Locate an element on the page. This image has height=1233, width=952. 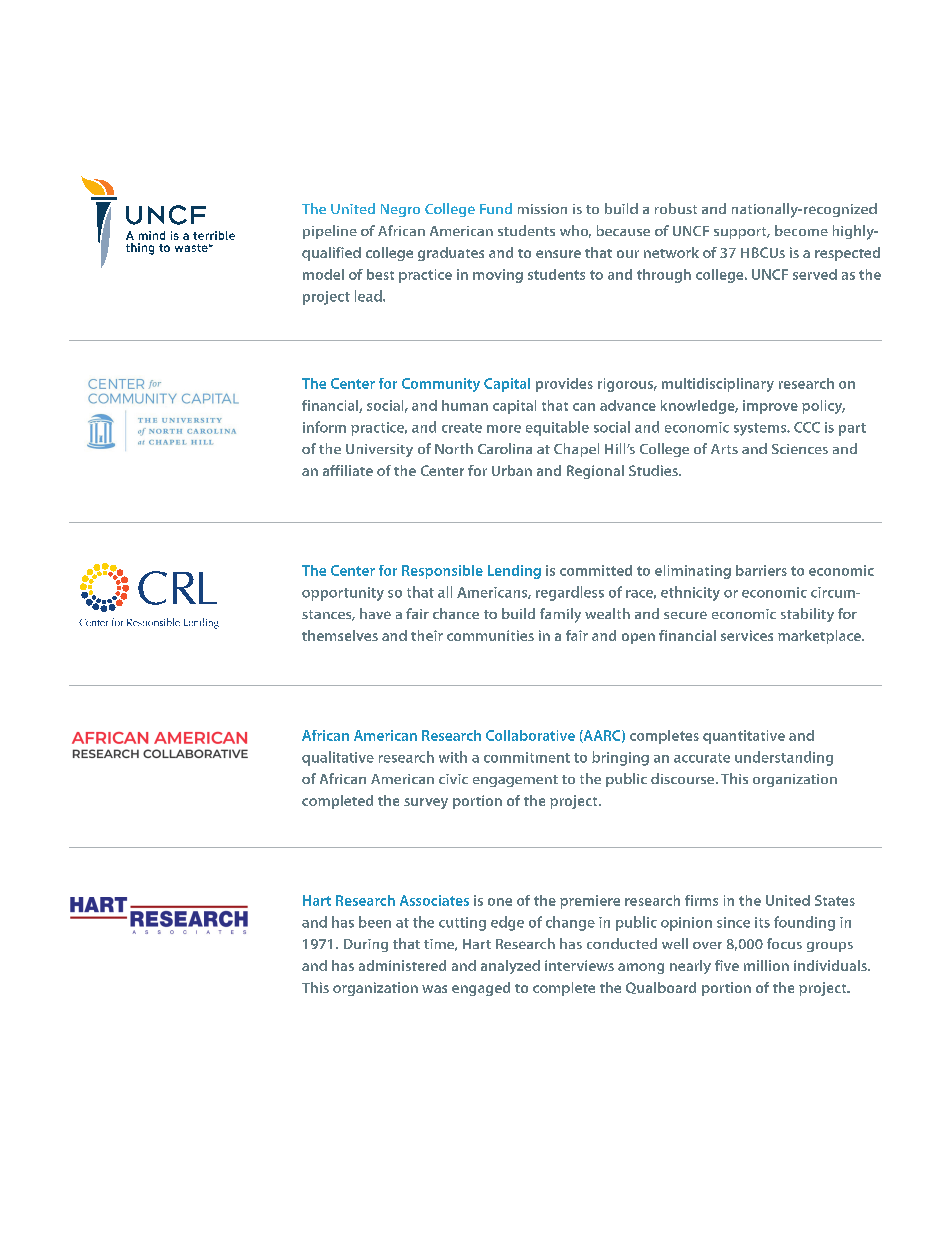
become is located at coordinates (801, 230).
